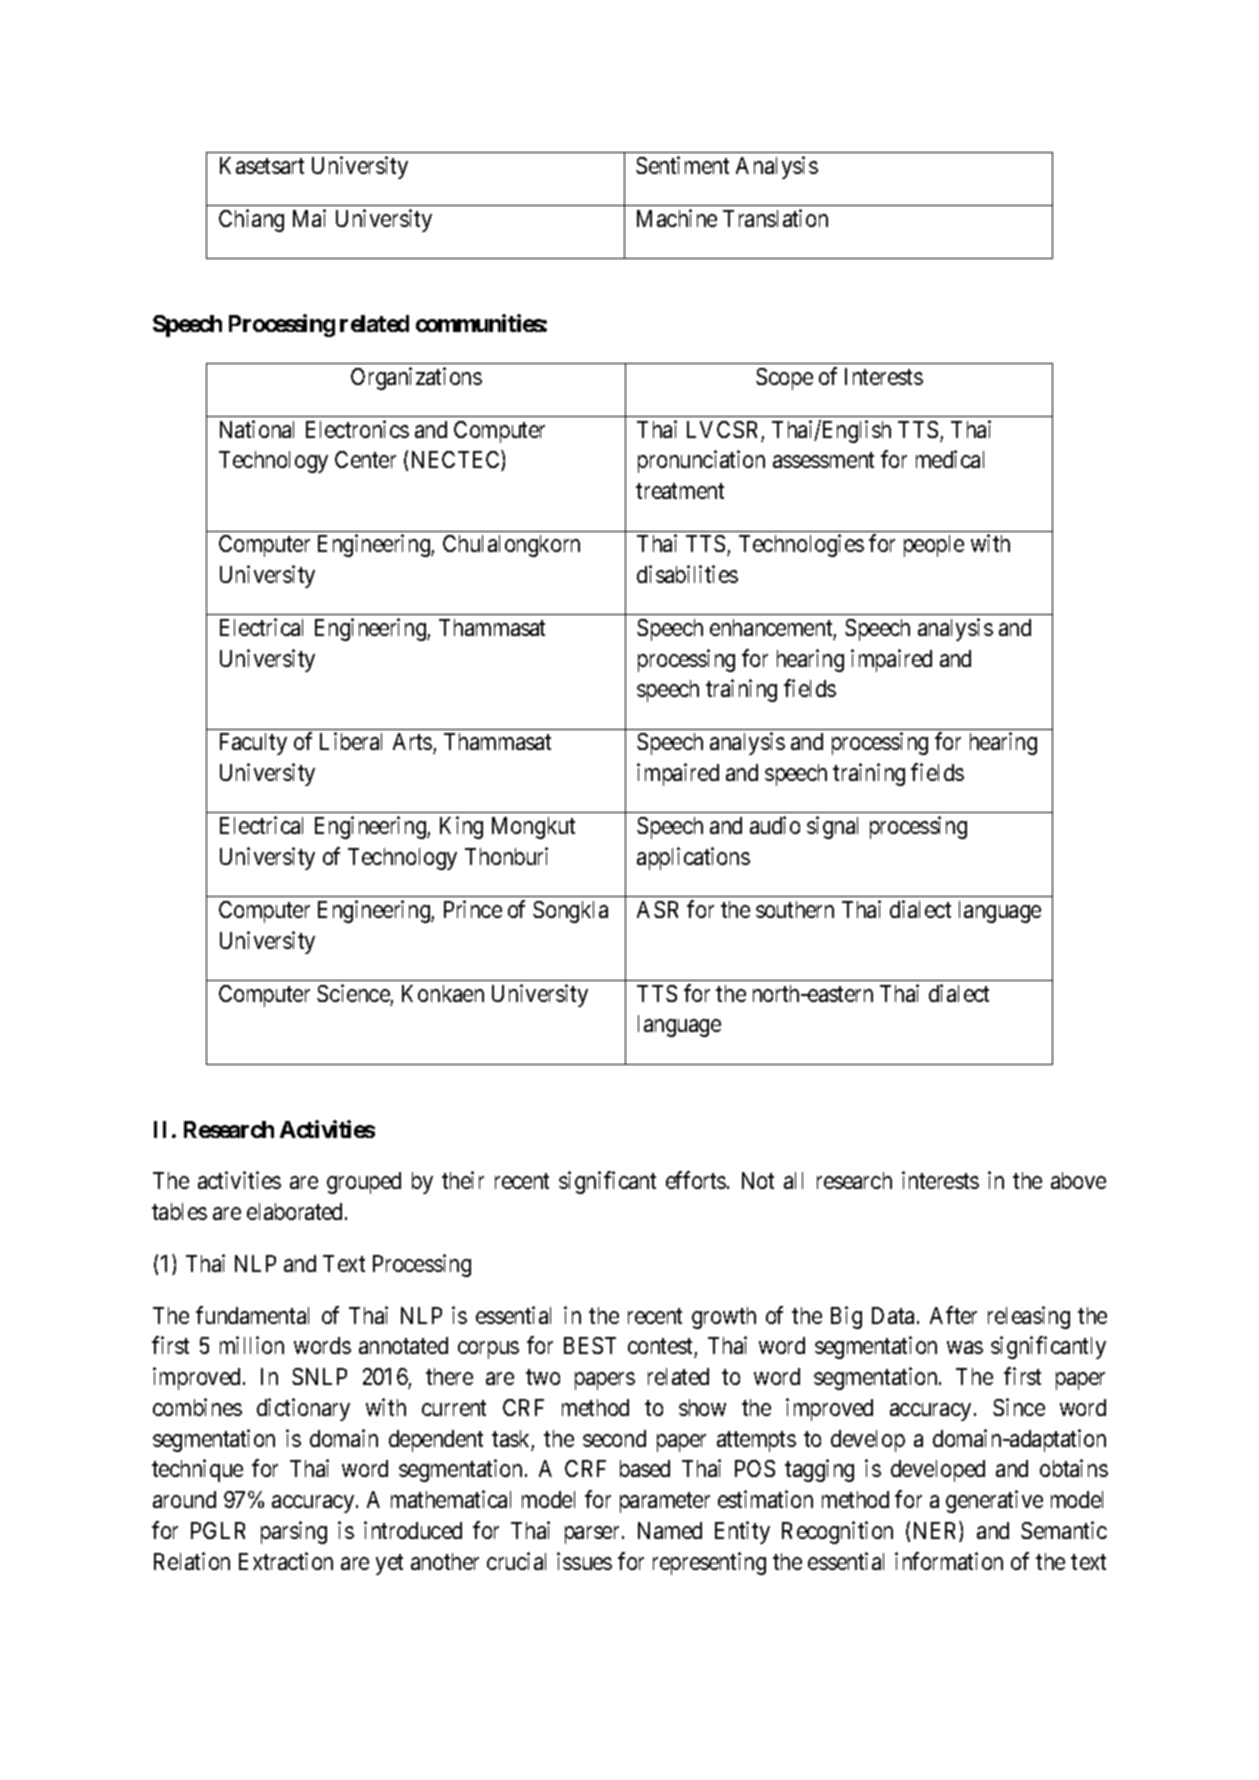 The width and height of the screenshot is (1259, 1780). Describe the element at coordinates (364, 1183) in the screenshot. I see `grouped` at that location.
